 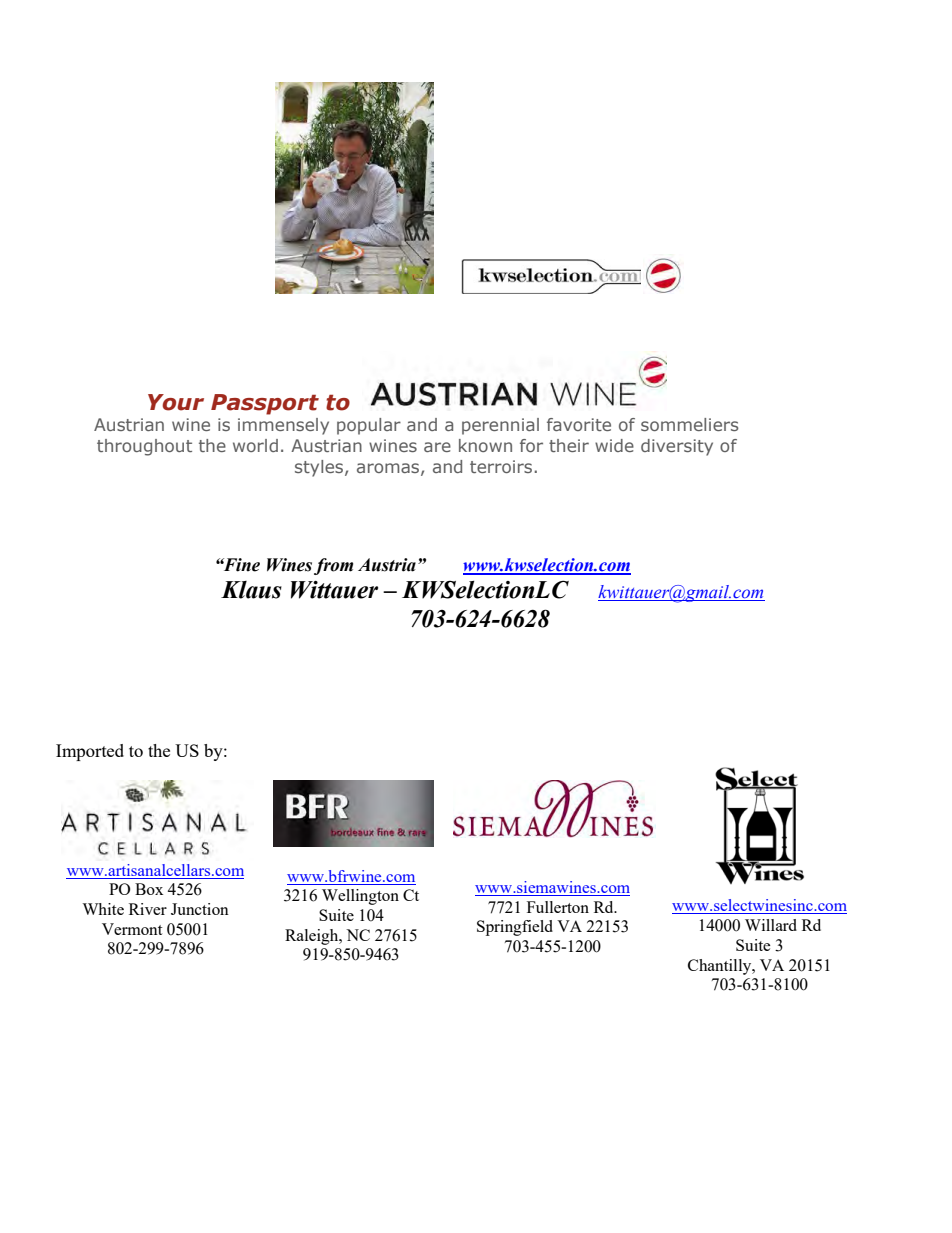 I want to click on wide, so click(x=614, y=445).
